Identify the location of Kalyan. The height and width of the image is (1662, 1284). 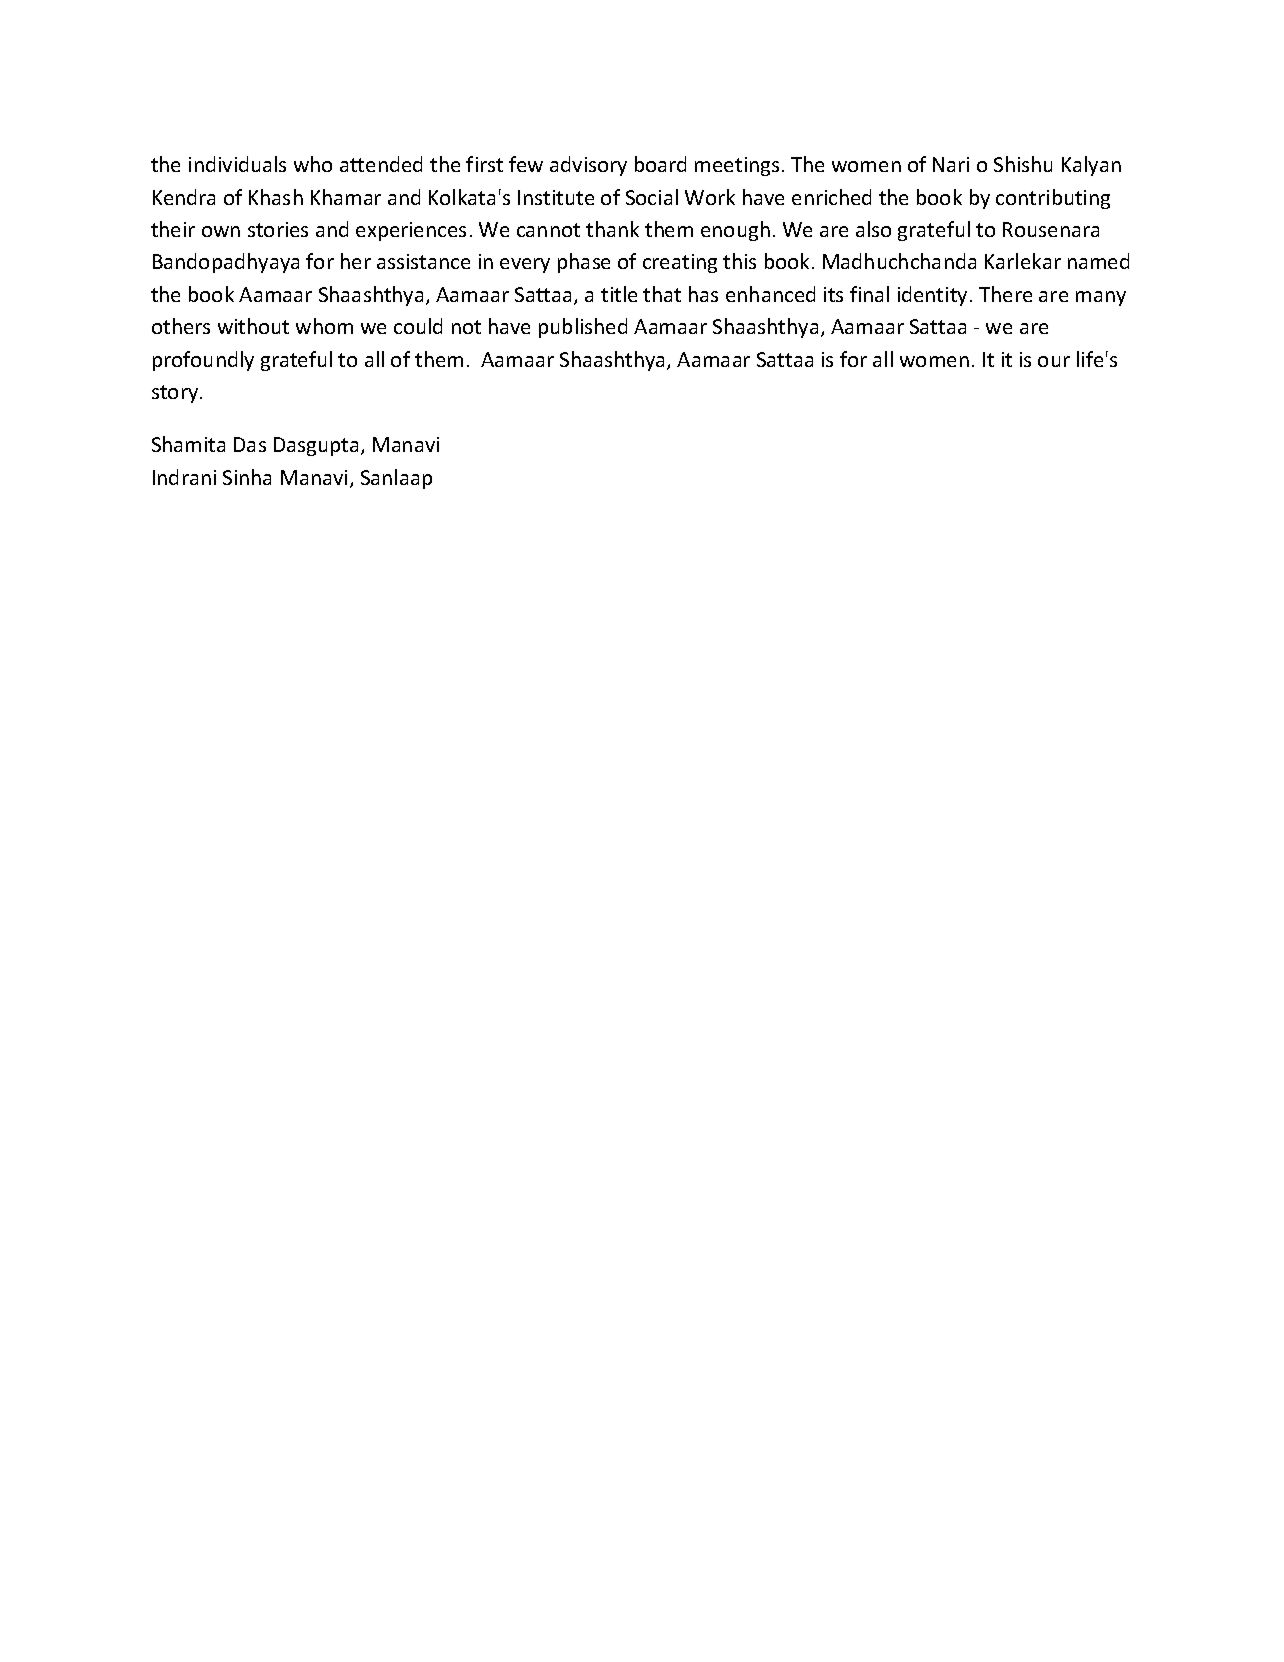
(1091, 166).
